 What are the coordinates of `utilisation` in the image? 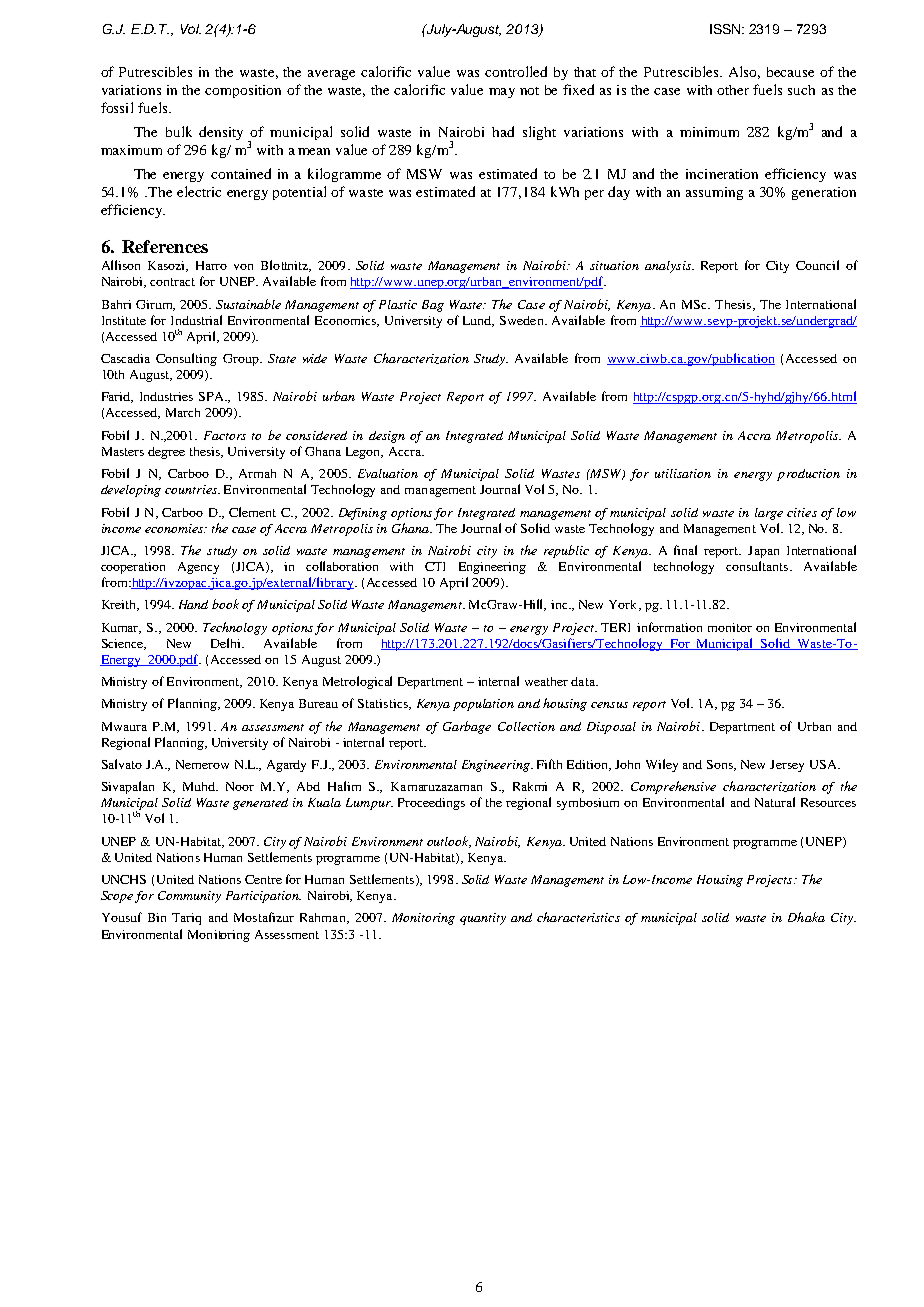 It's located at (683, 473).
